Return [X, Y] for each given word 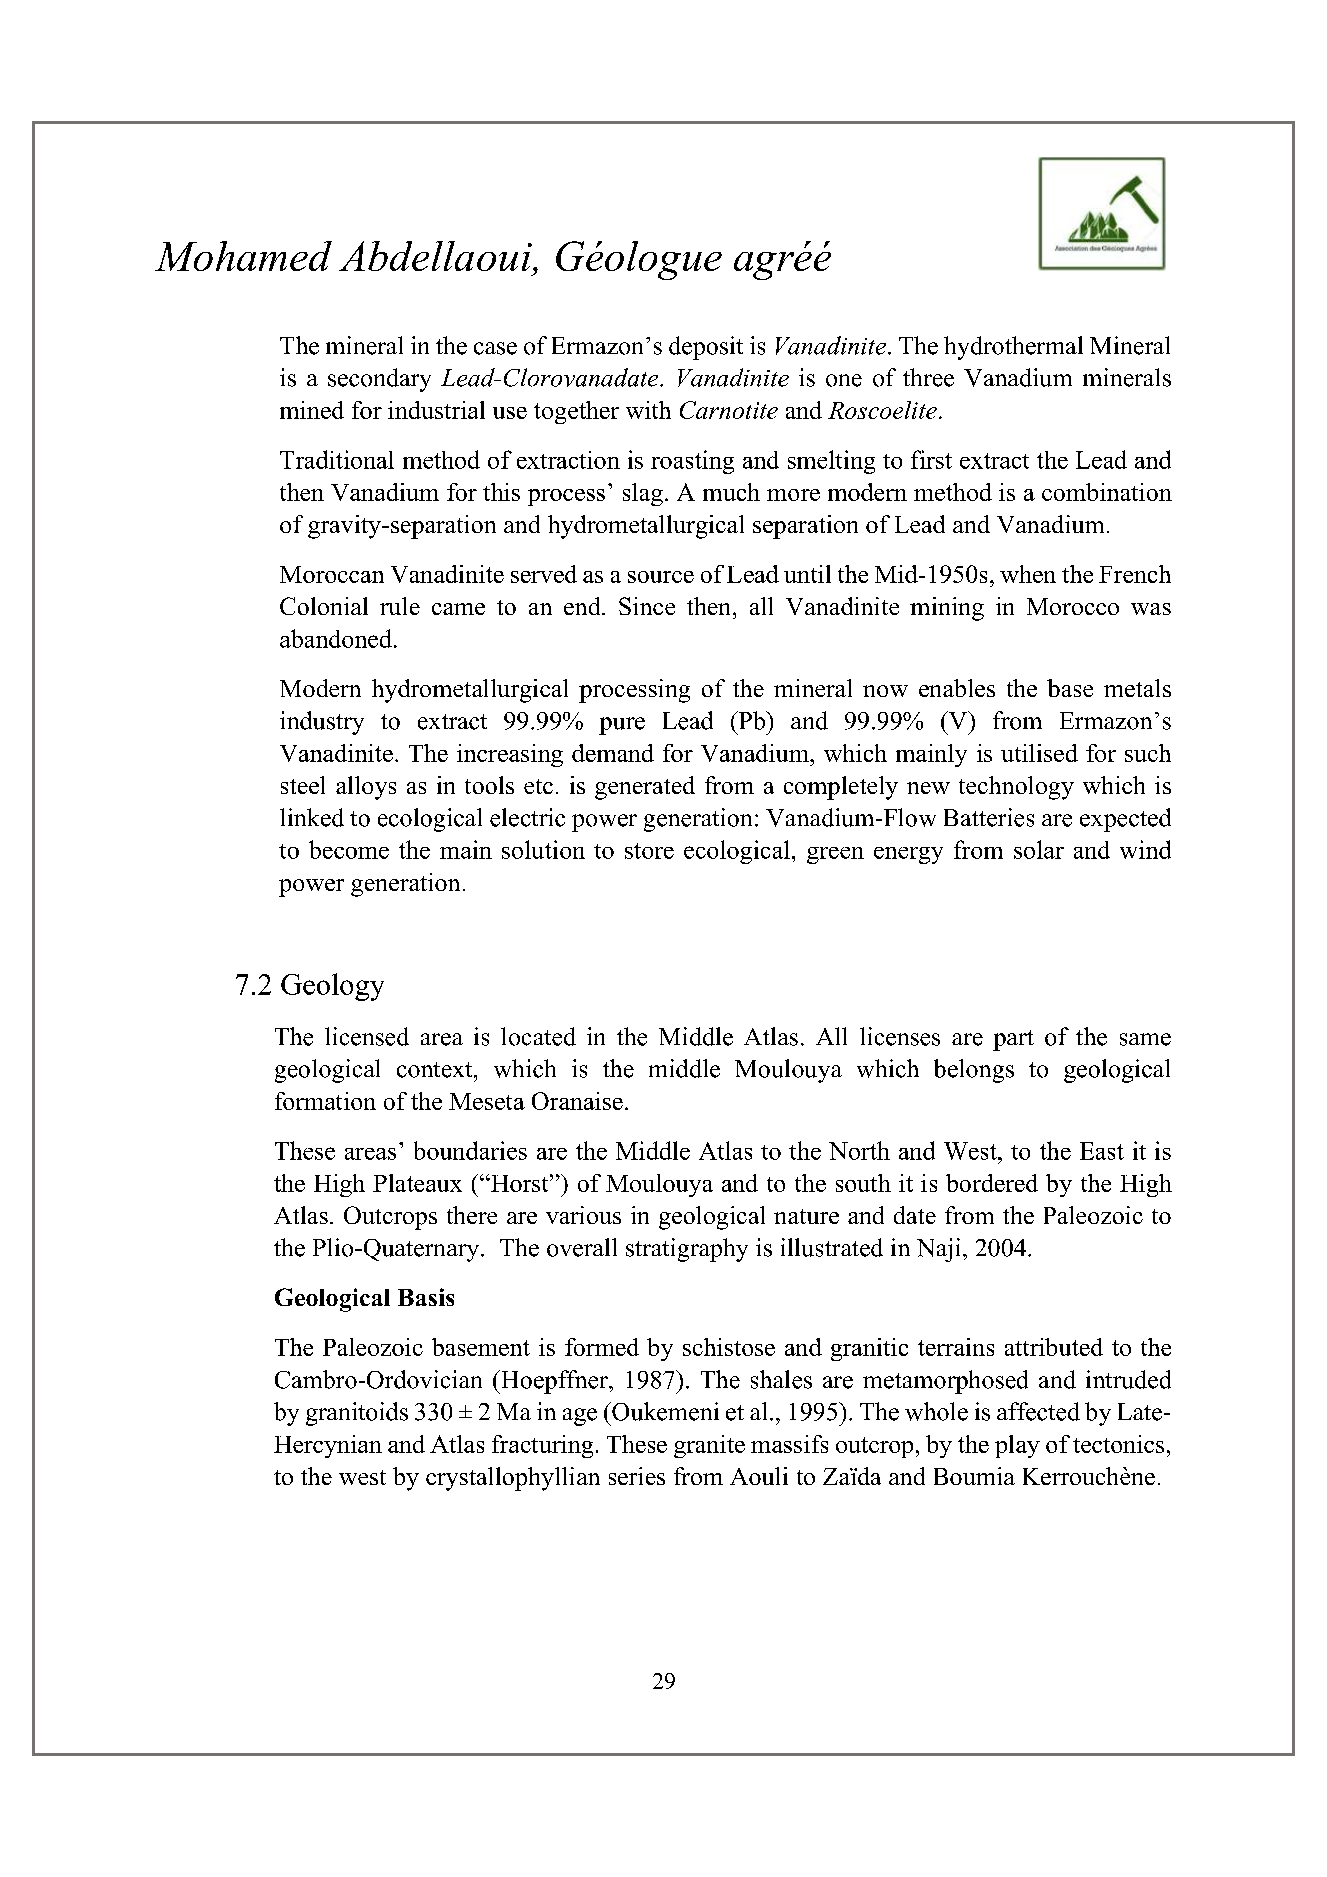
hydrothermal [1013, 348]
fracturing [542, 1446]
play [1017, 1446]
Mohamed [243, 256]
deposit [706, 348]
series [637, 1476]
